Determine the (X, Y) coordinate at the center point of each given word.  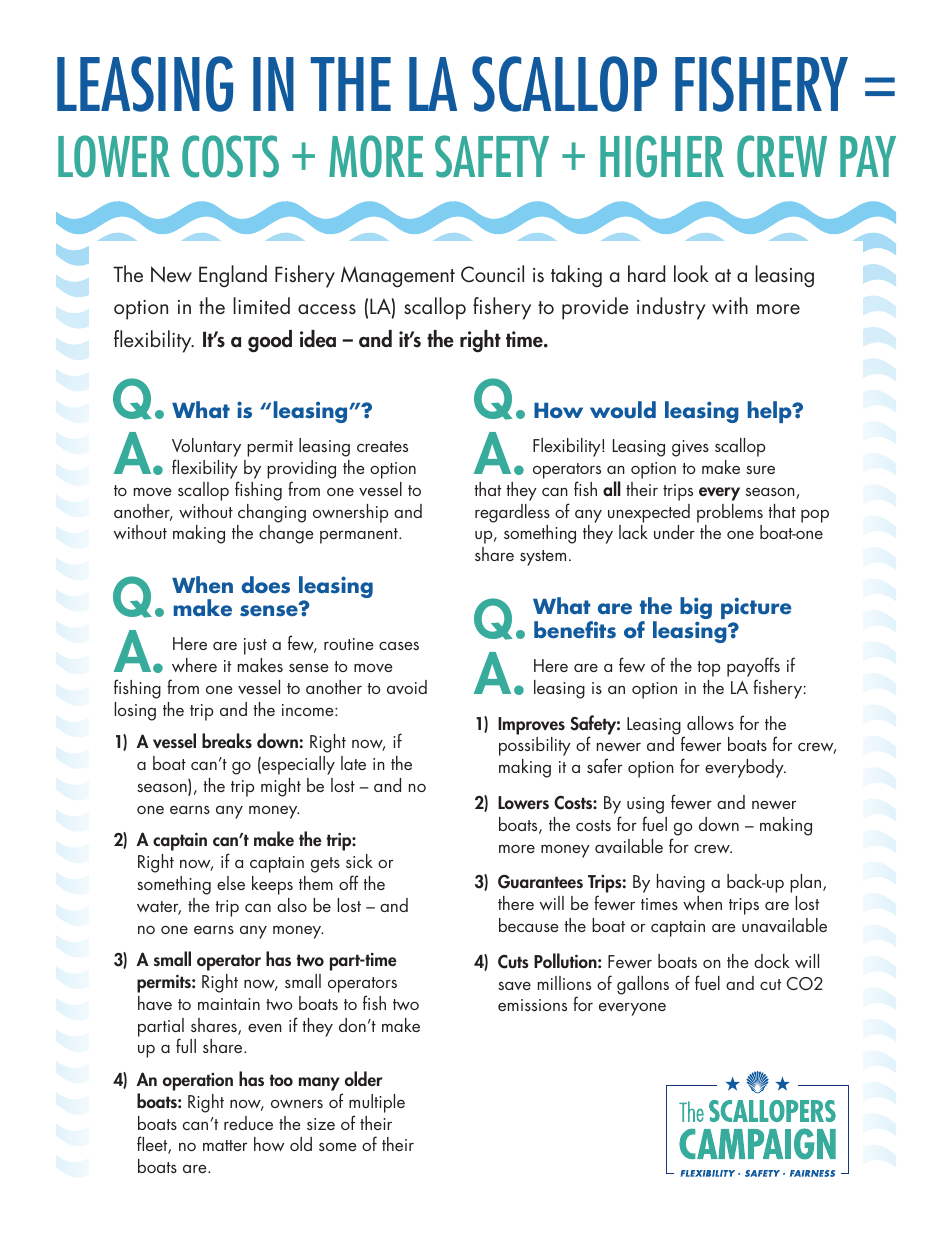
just (255, 646)
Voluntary (206, 449)
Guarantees (540, 881)
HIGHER (662, 156)
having (681, 883)
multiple (377, 1103)
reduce (248, 1123)
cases (399, 645)
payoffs (753, 667)
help (771, 412)
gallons (643, 985)
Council (492, 274)
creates (382, 446)
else (231, 883)
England (233, 276)
